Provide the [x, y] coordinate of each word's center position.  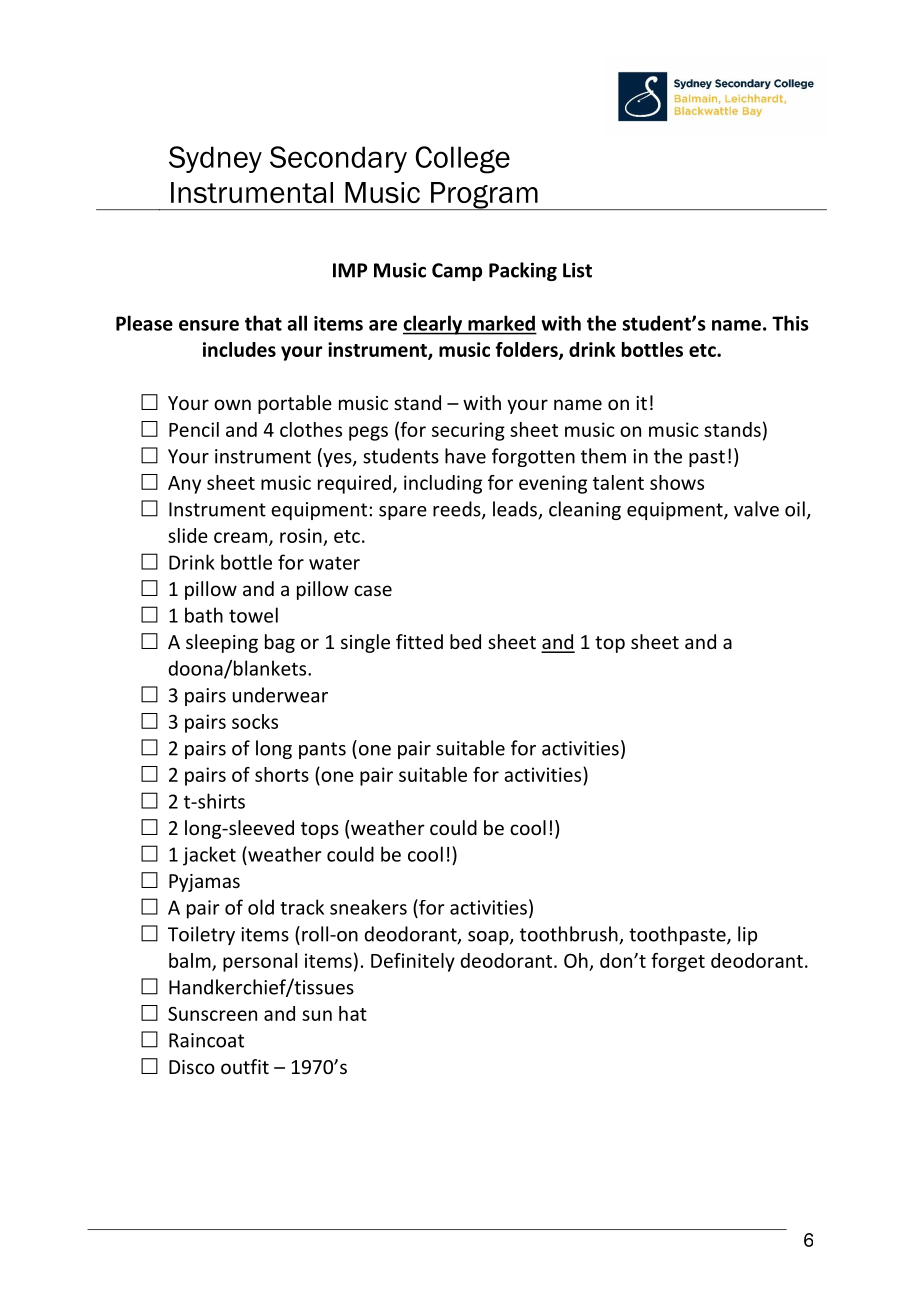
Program [484, 196]
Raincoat [206, 1040]
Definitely [413, 962]
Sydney [215, 159]
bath [204, 615]
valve [756, 509]
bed [465, 641]
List [577, 270]
